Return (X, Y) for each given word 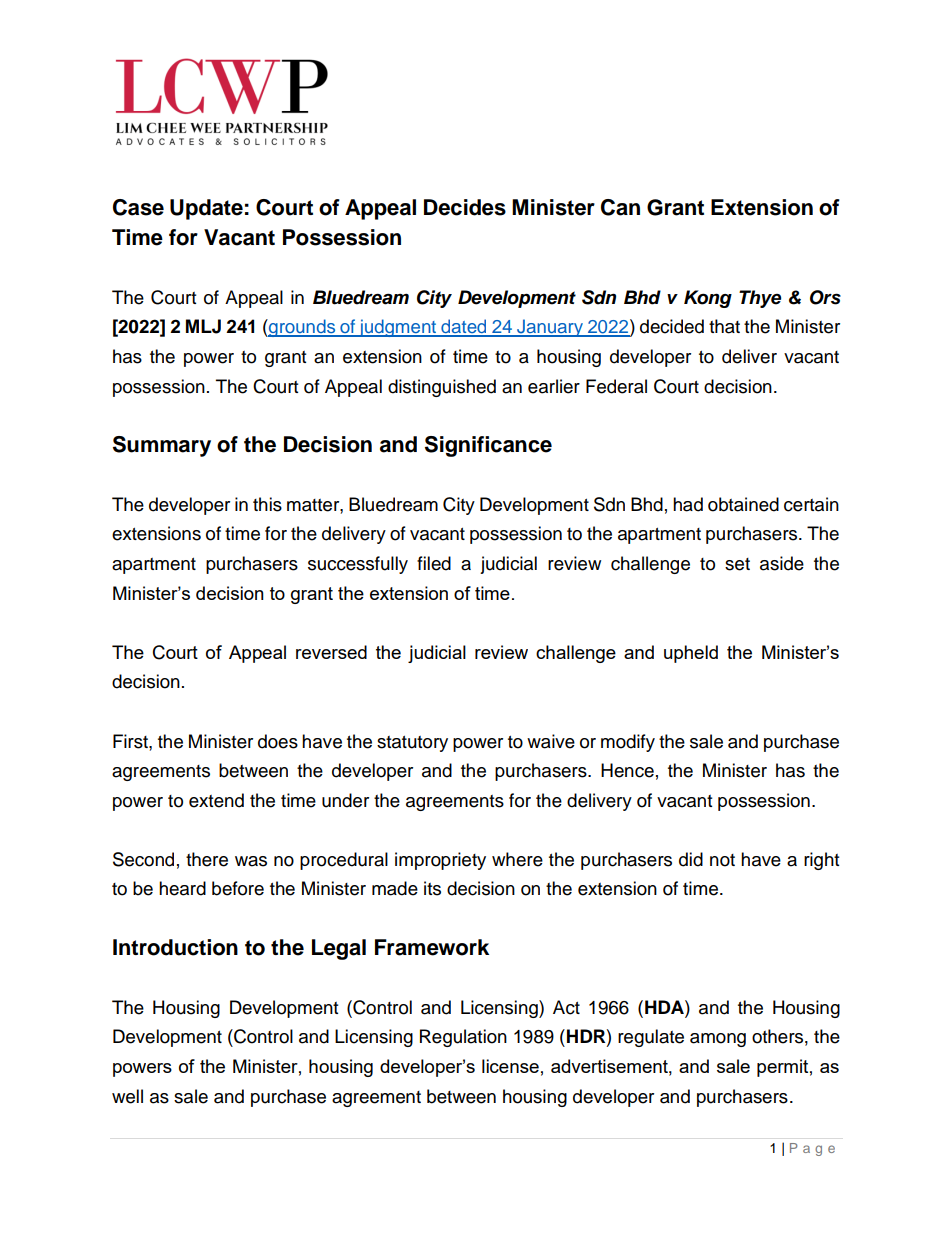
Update (206, 209)
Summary (162, 446)
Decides (465, 207)
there (207, 859)
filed (434, 563)
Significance (488, 446)
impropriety (440, 861)
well (127, 1096)
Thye (760, 299)
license (510, 1066)
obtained (743, 504)
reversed (331, 652)
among (718, 1040)
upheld (691, 654)
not (722, 860)
